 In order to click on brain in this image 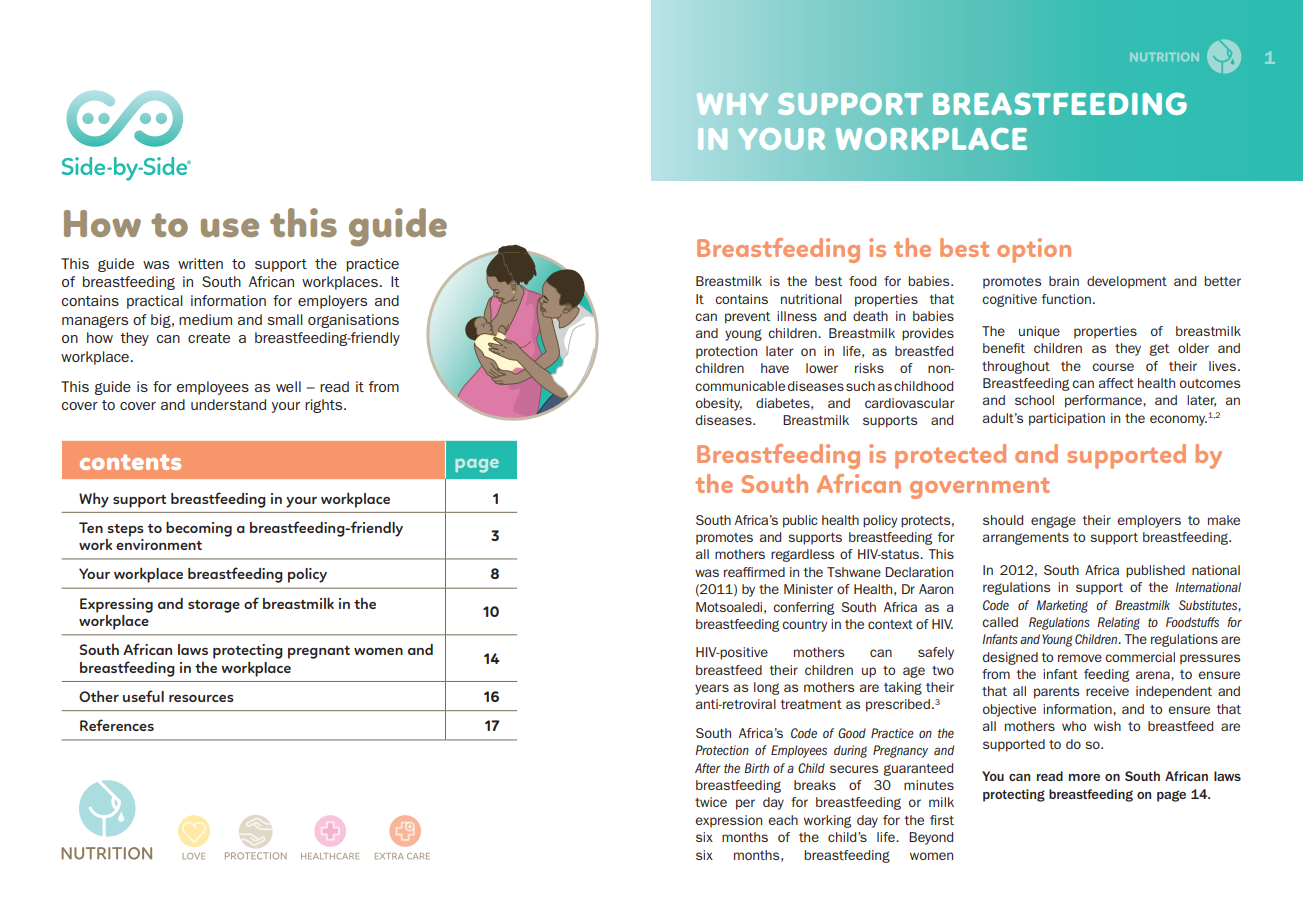, I will do `click(1064, 281)`.
